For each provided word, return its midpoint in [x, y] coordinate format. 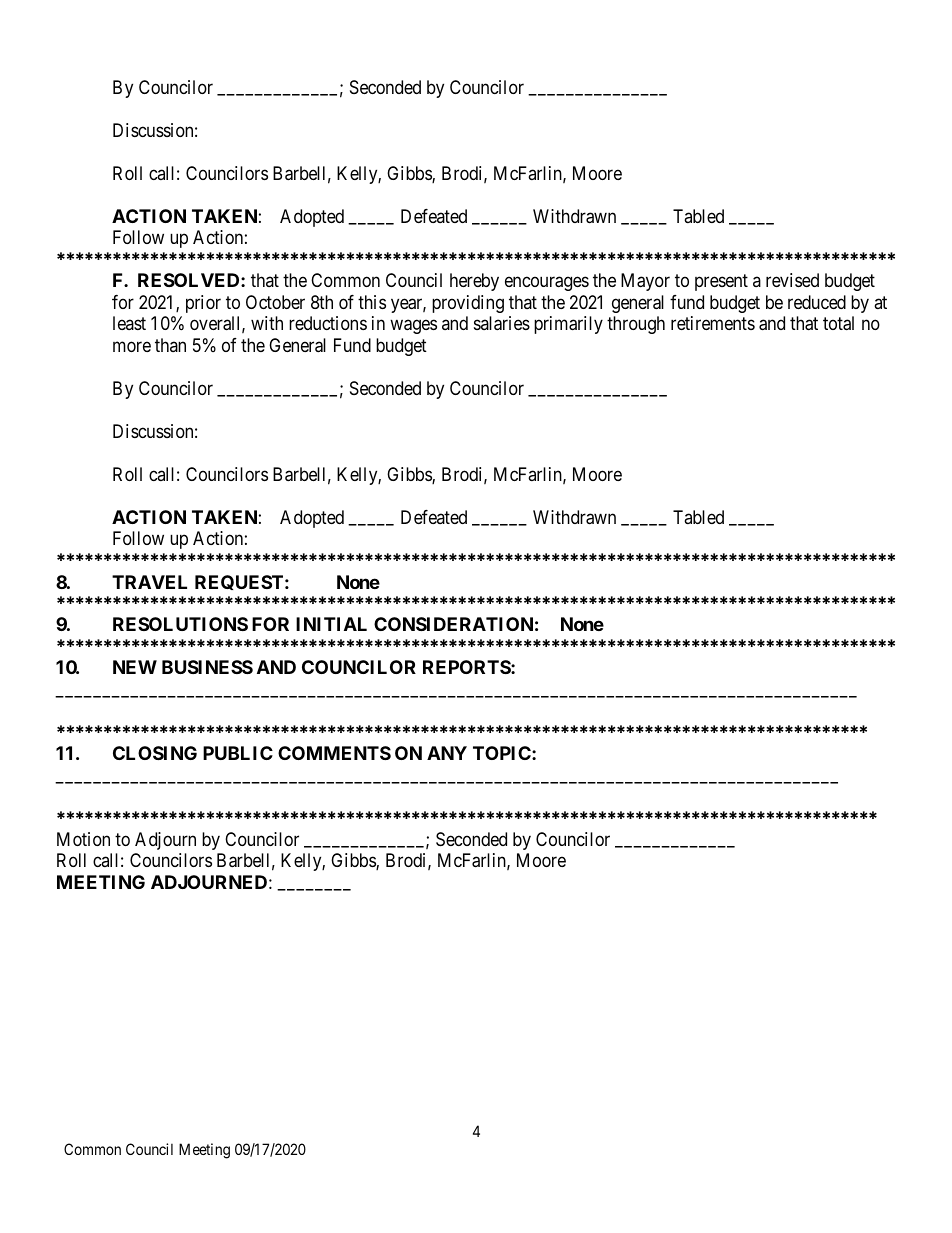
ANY [447, 753]
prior [203, 304]
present [721, 283]
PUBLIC [238, 753]
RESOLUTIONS [180, 624]
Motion [83, 839]
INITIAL [331, 624]
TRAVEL [149, 582]
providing [468, 304]
